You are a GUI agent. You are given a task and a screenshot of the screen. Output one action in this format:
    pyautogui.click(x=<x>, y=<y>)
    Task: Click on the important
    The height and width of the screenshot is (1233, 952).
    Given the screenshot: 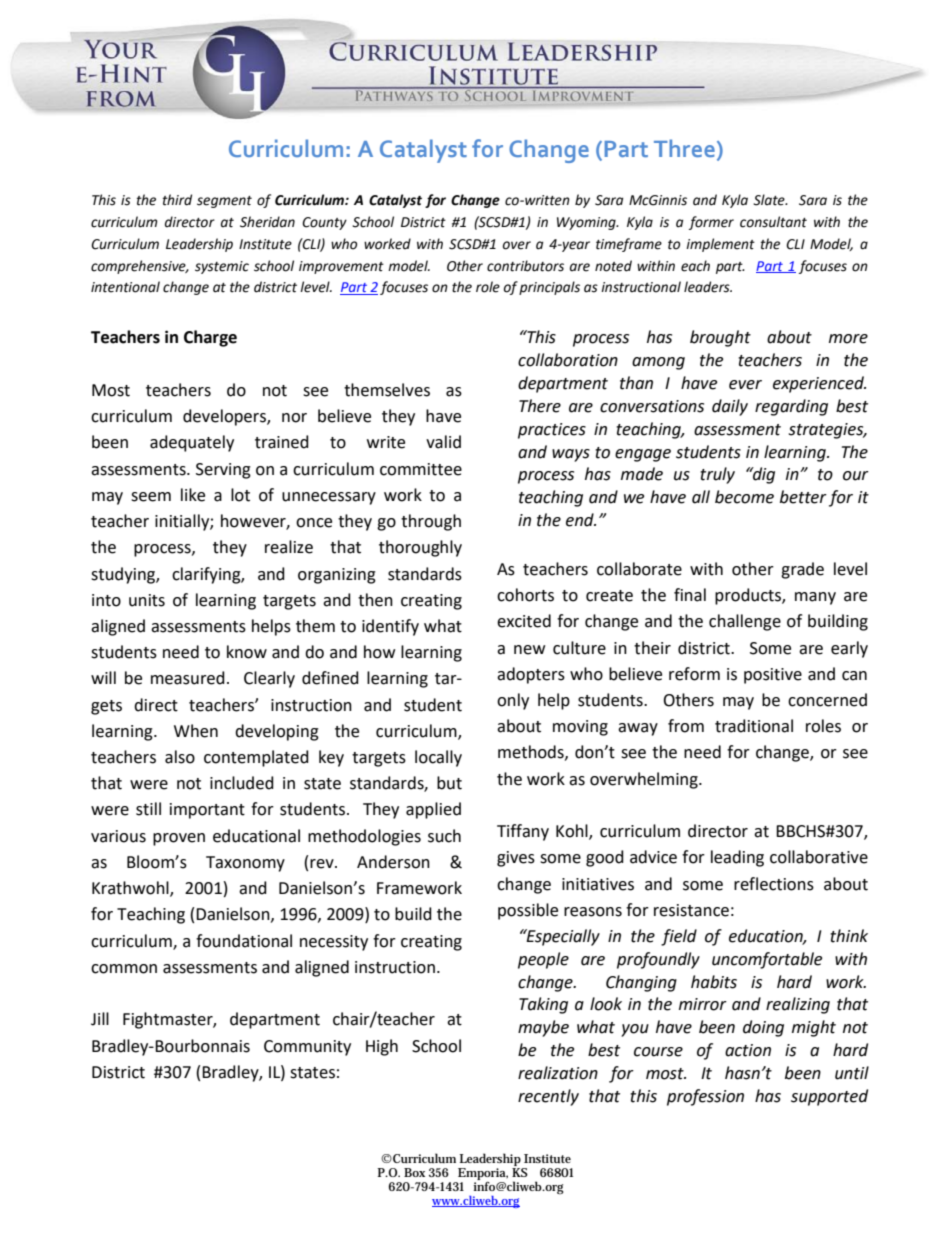 What is the action you would take?
    pyautogui.click(x=207, y=811)
